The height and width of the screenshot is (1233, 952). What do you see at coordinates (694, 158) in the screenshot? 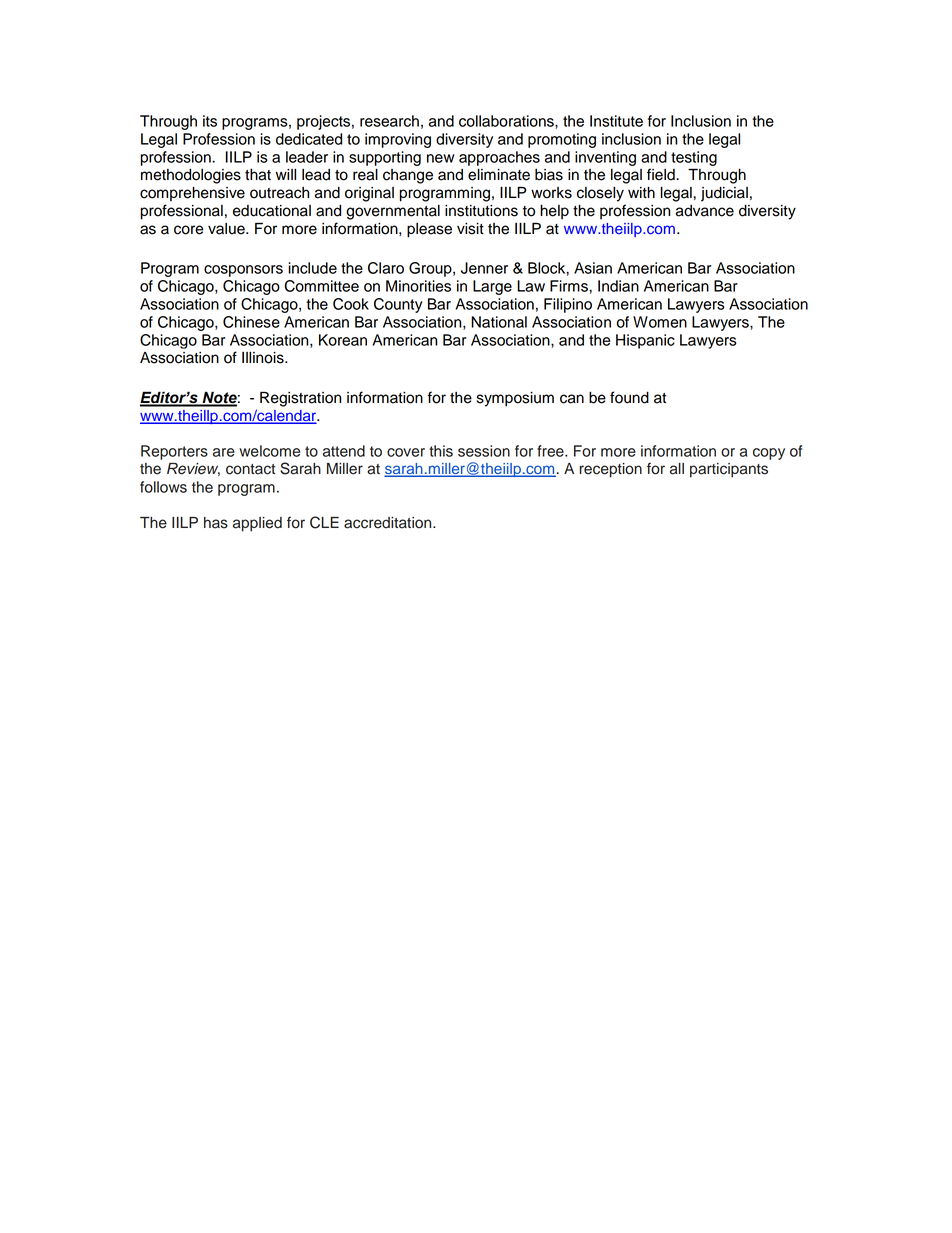
I see `testing` at bounding box center [694, 158].
